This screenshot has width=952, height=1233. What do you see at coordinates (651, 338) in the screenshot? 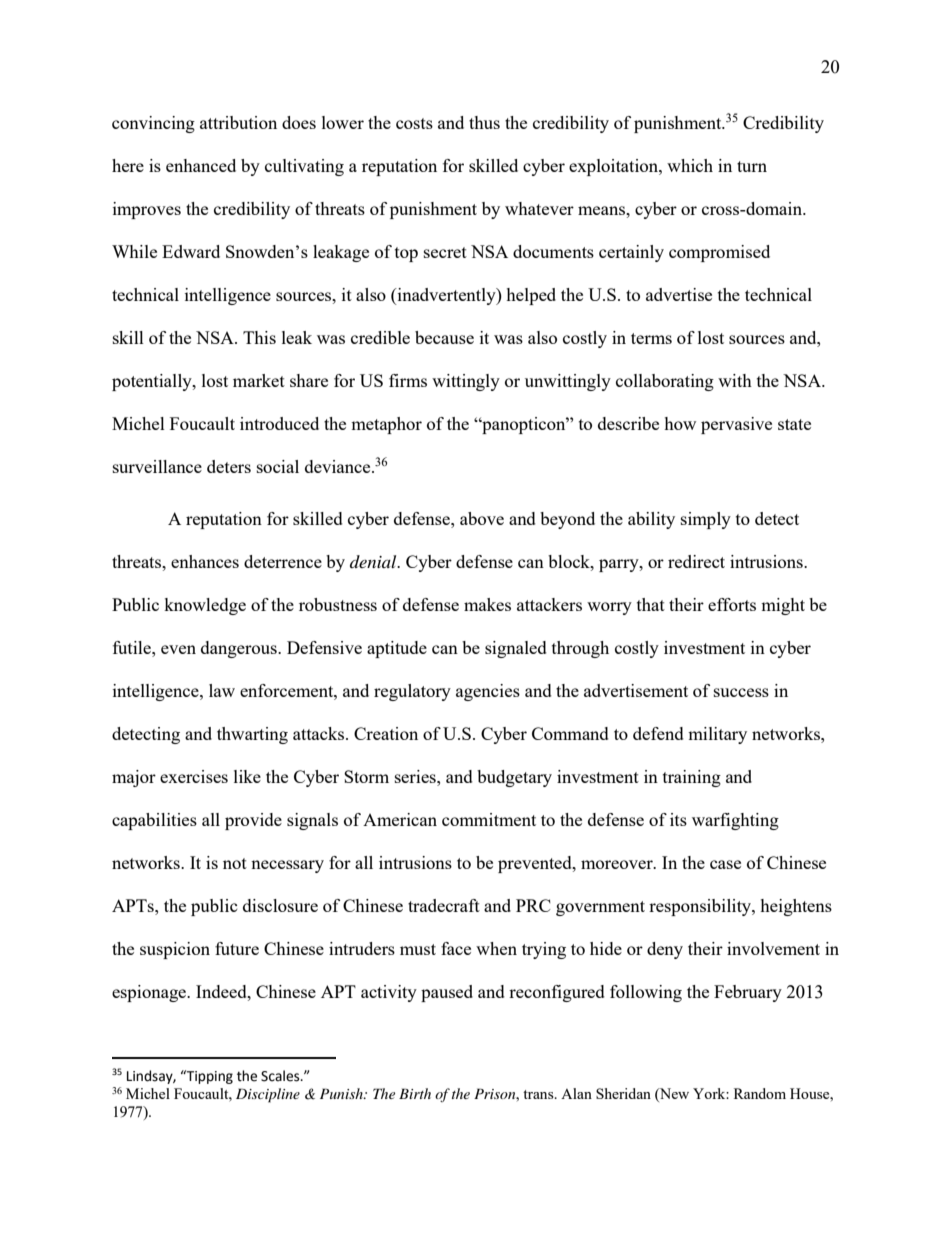
I see `terms` at bounding box center [651, 338].
